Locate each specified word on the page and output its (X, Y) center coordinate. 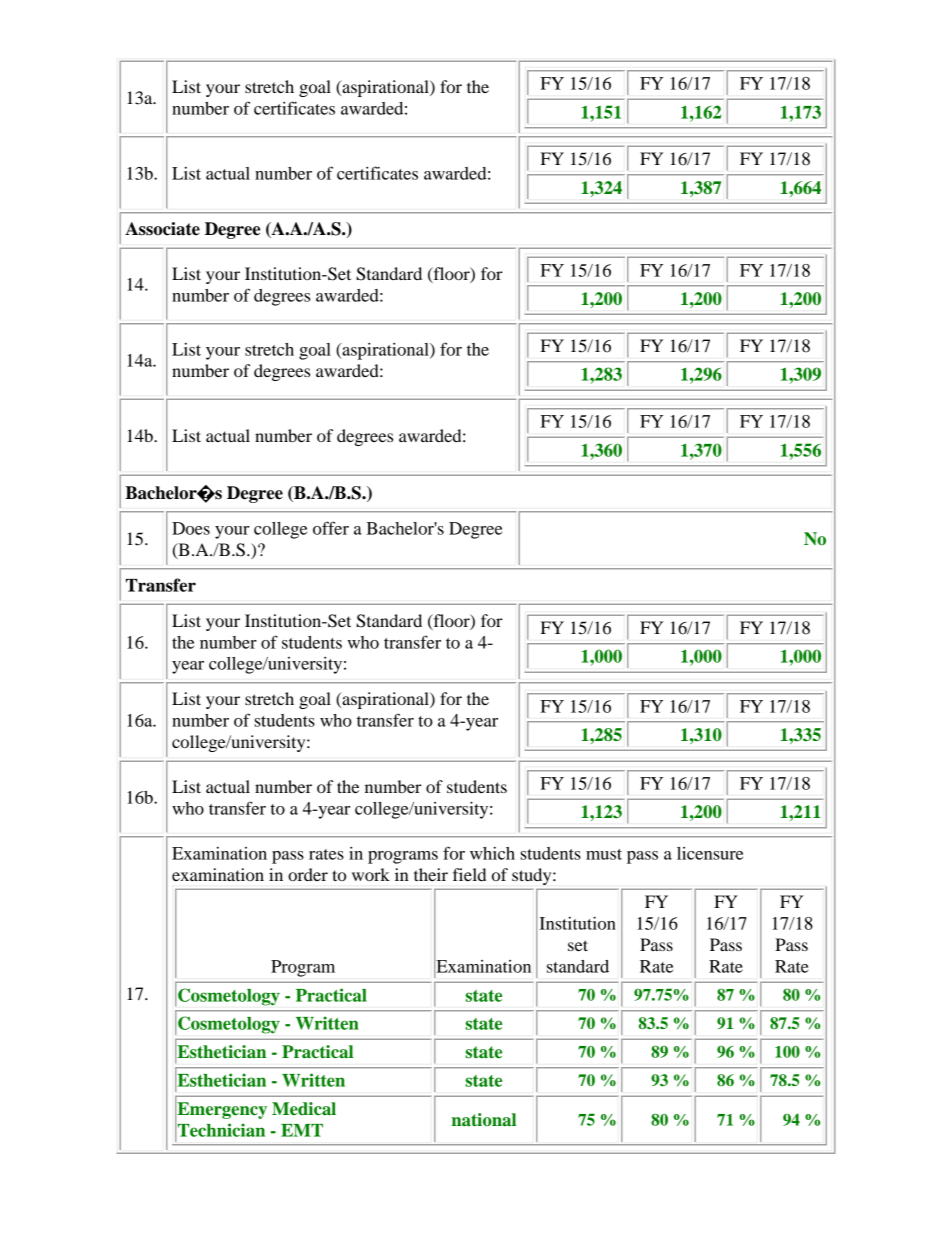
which (492, 853)
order (308, 874)
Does (191, 528)
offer (331, 528)
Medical (304, 1109)
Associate (162, 229)
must (604, 854)
